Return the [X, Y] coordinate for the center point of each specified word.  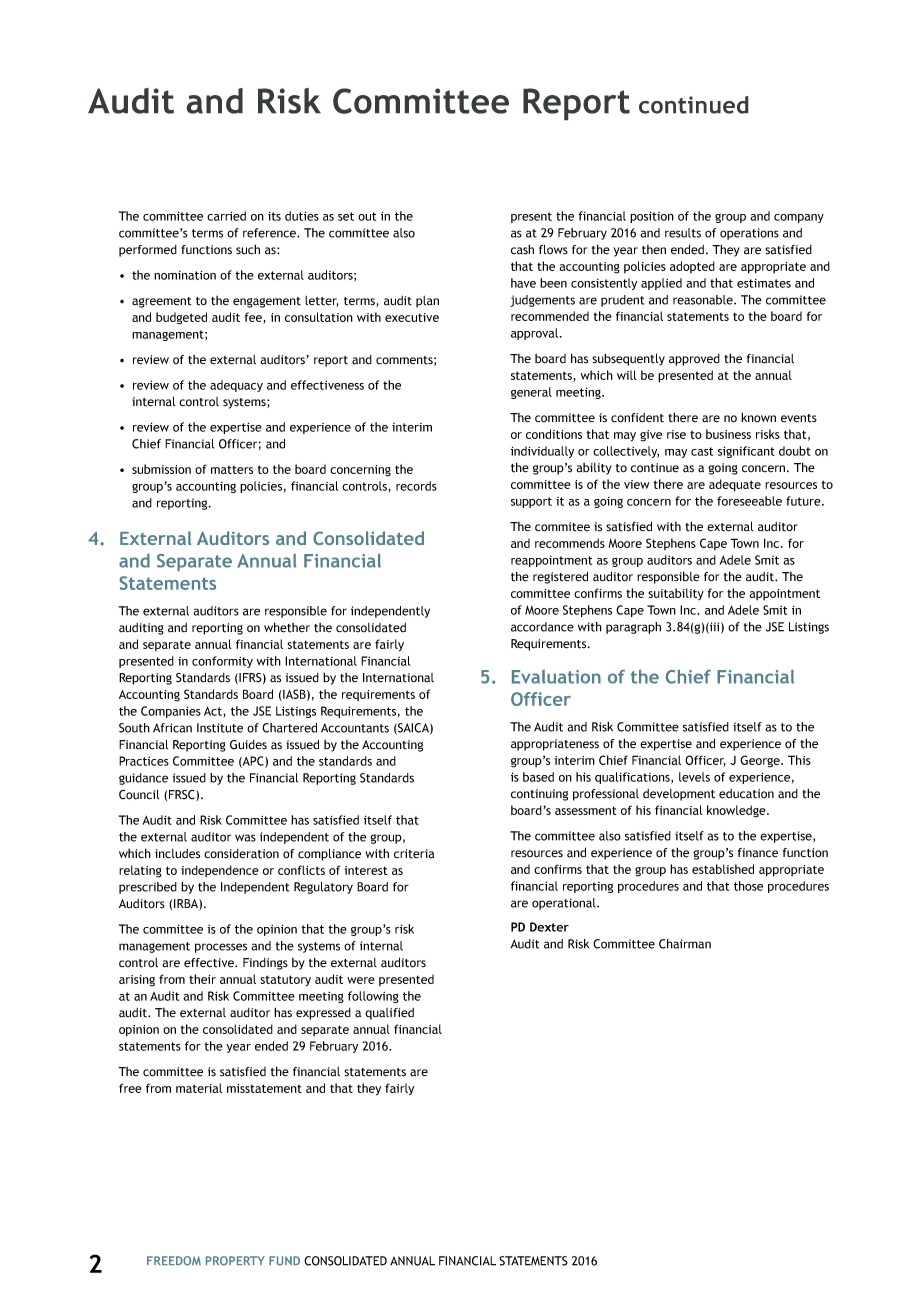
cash [522, 249]
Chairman [685, 944]
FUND [284, 1261]
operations [749, 234]
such [248, 249]
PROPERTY [235, 1261]
